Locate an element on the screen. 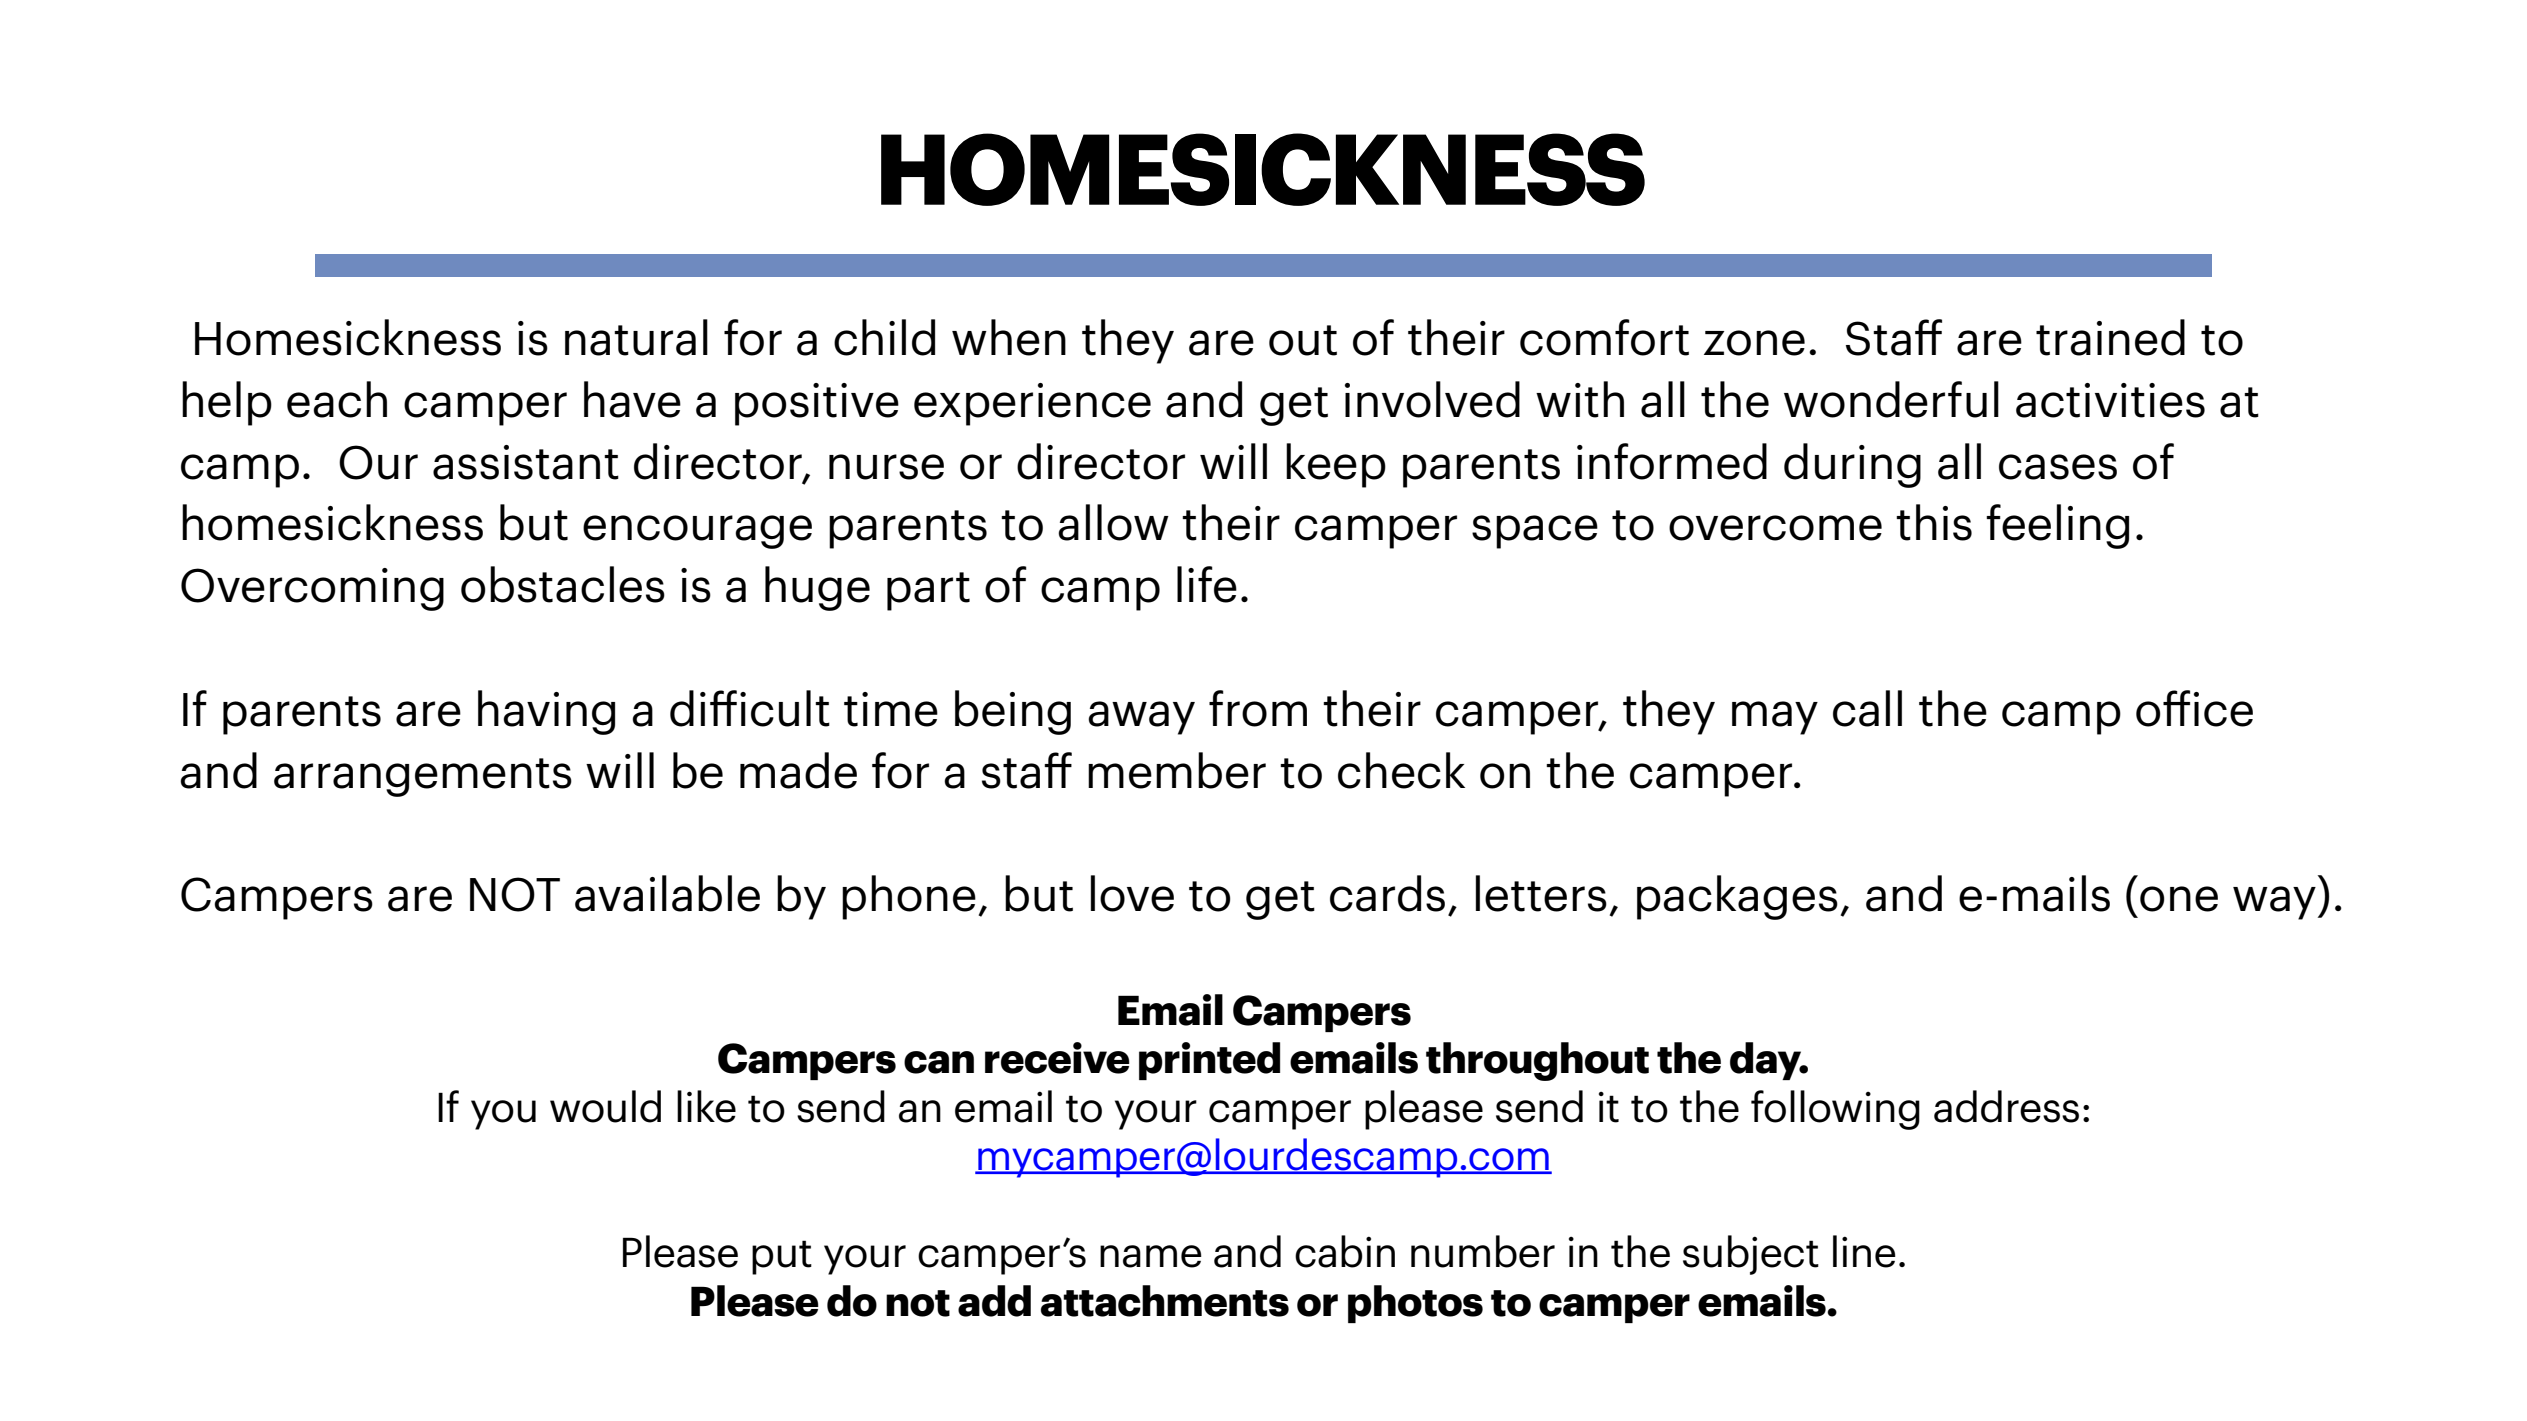 The width and height of the screenshot is (2527, 1421). line is located at coordinates (1864, 1251).
